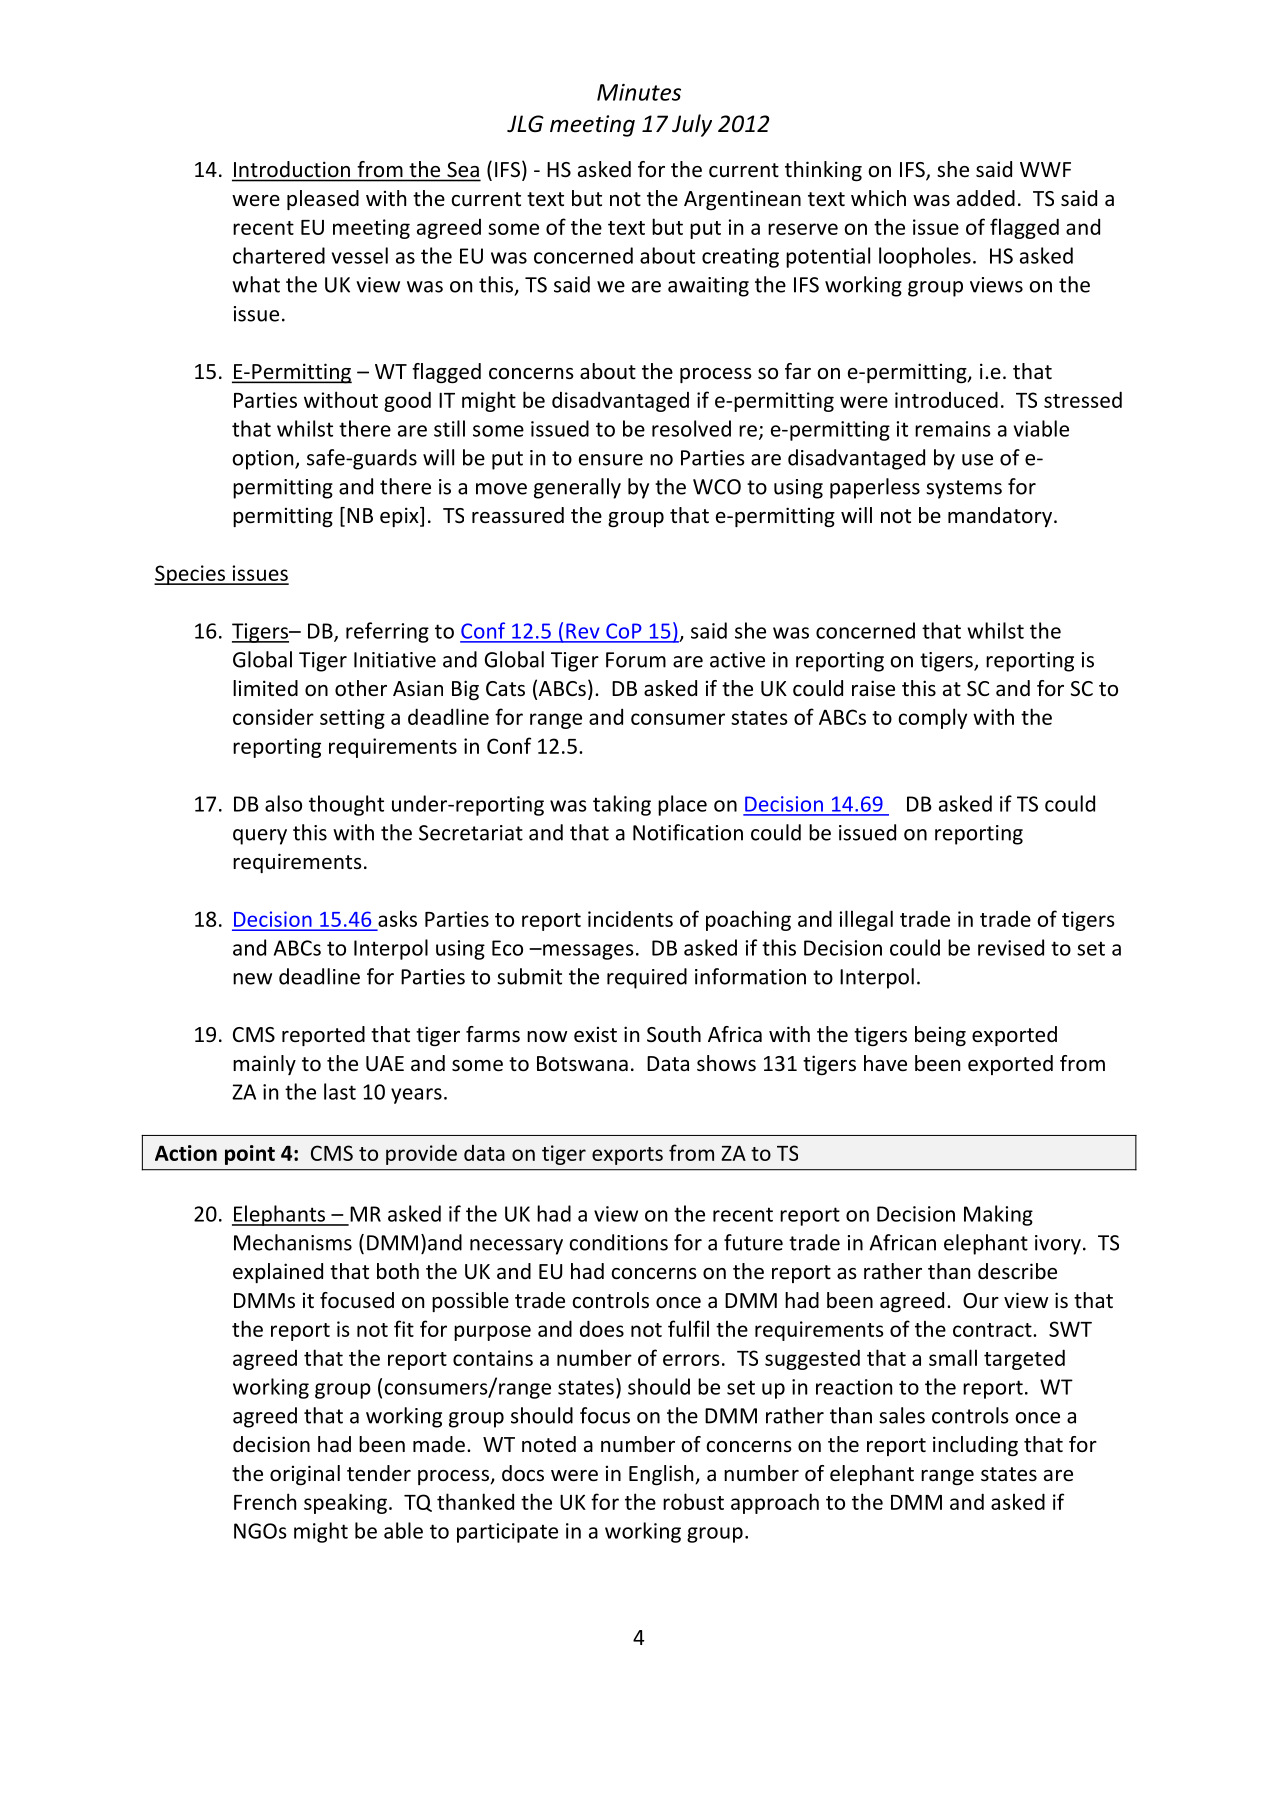 This screenshot has height=1808, width=1278. What do you see at coordinates (662, 1475) in the screenshot?
I see `English` at bounding box center [662, 1475].
